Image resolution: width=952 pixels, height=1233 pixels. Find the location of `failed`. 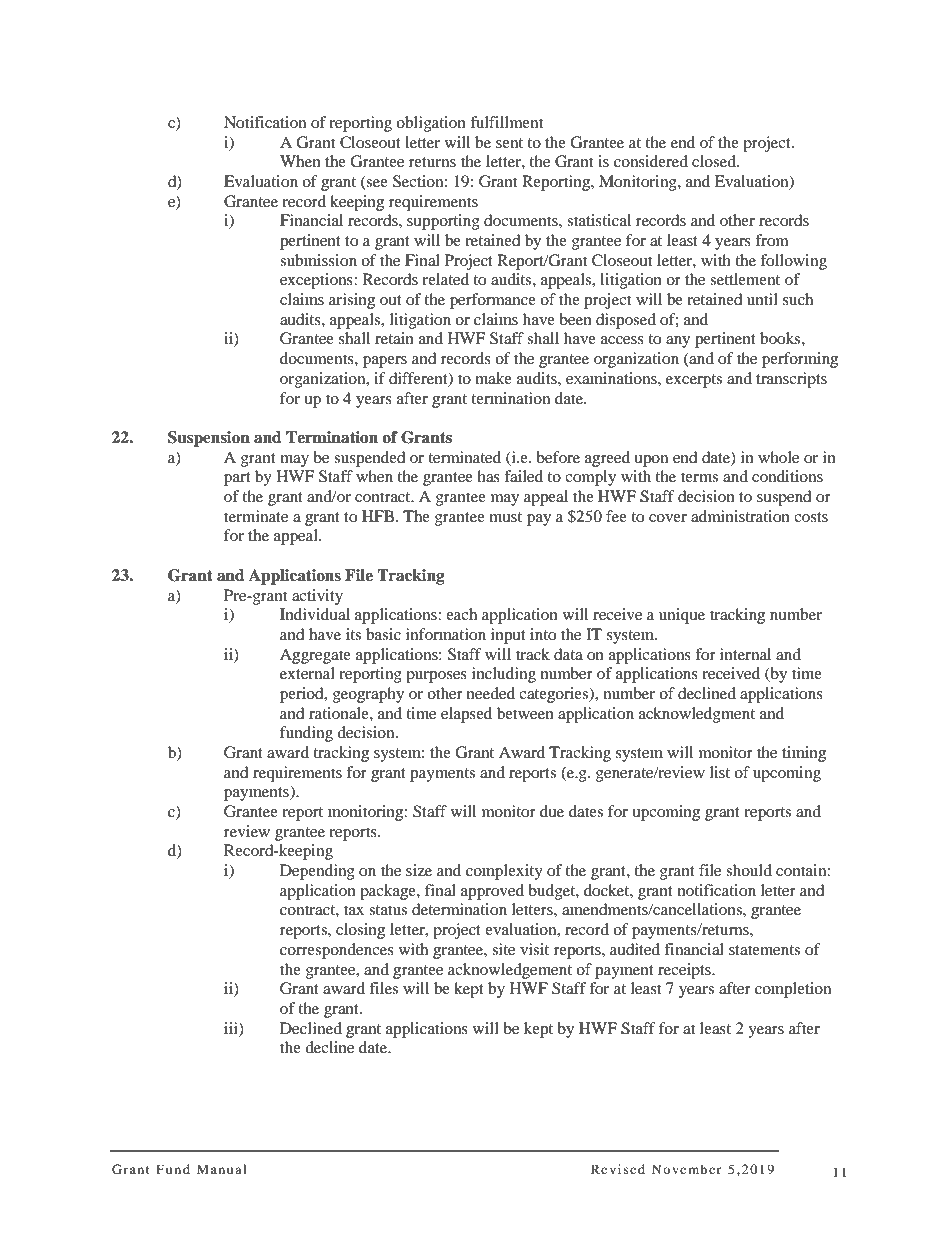

failed is located at coordinates (523, 476).
